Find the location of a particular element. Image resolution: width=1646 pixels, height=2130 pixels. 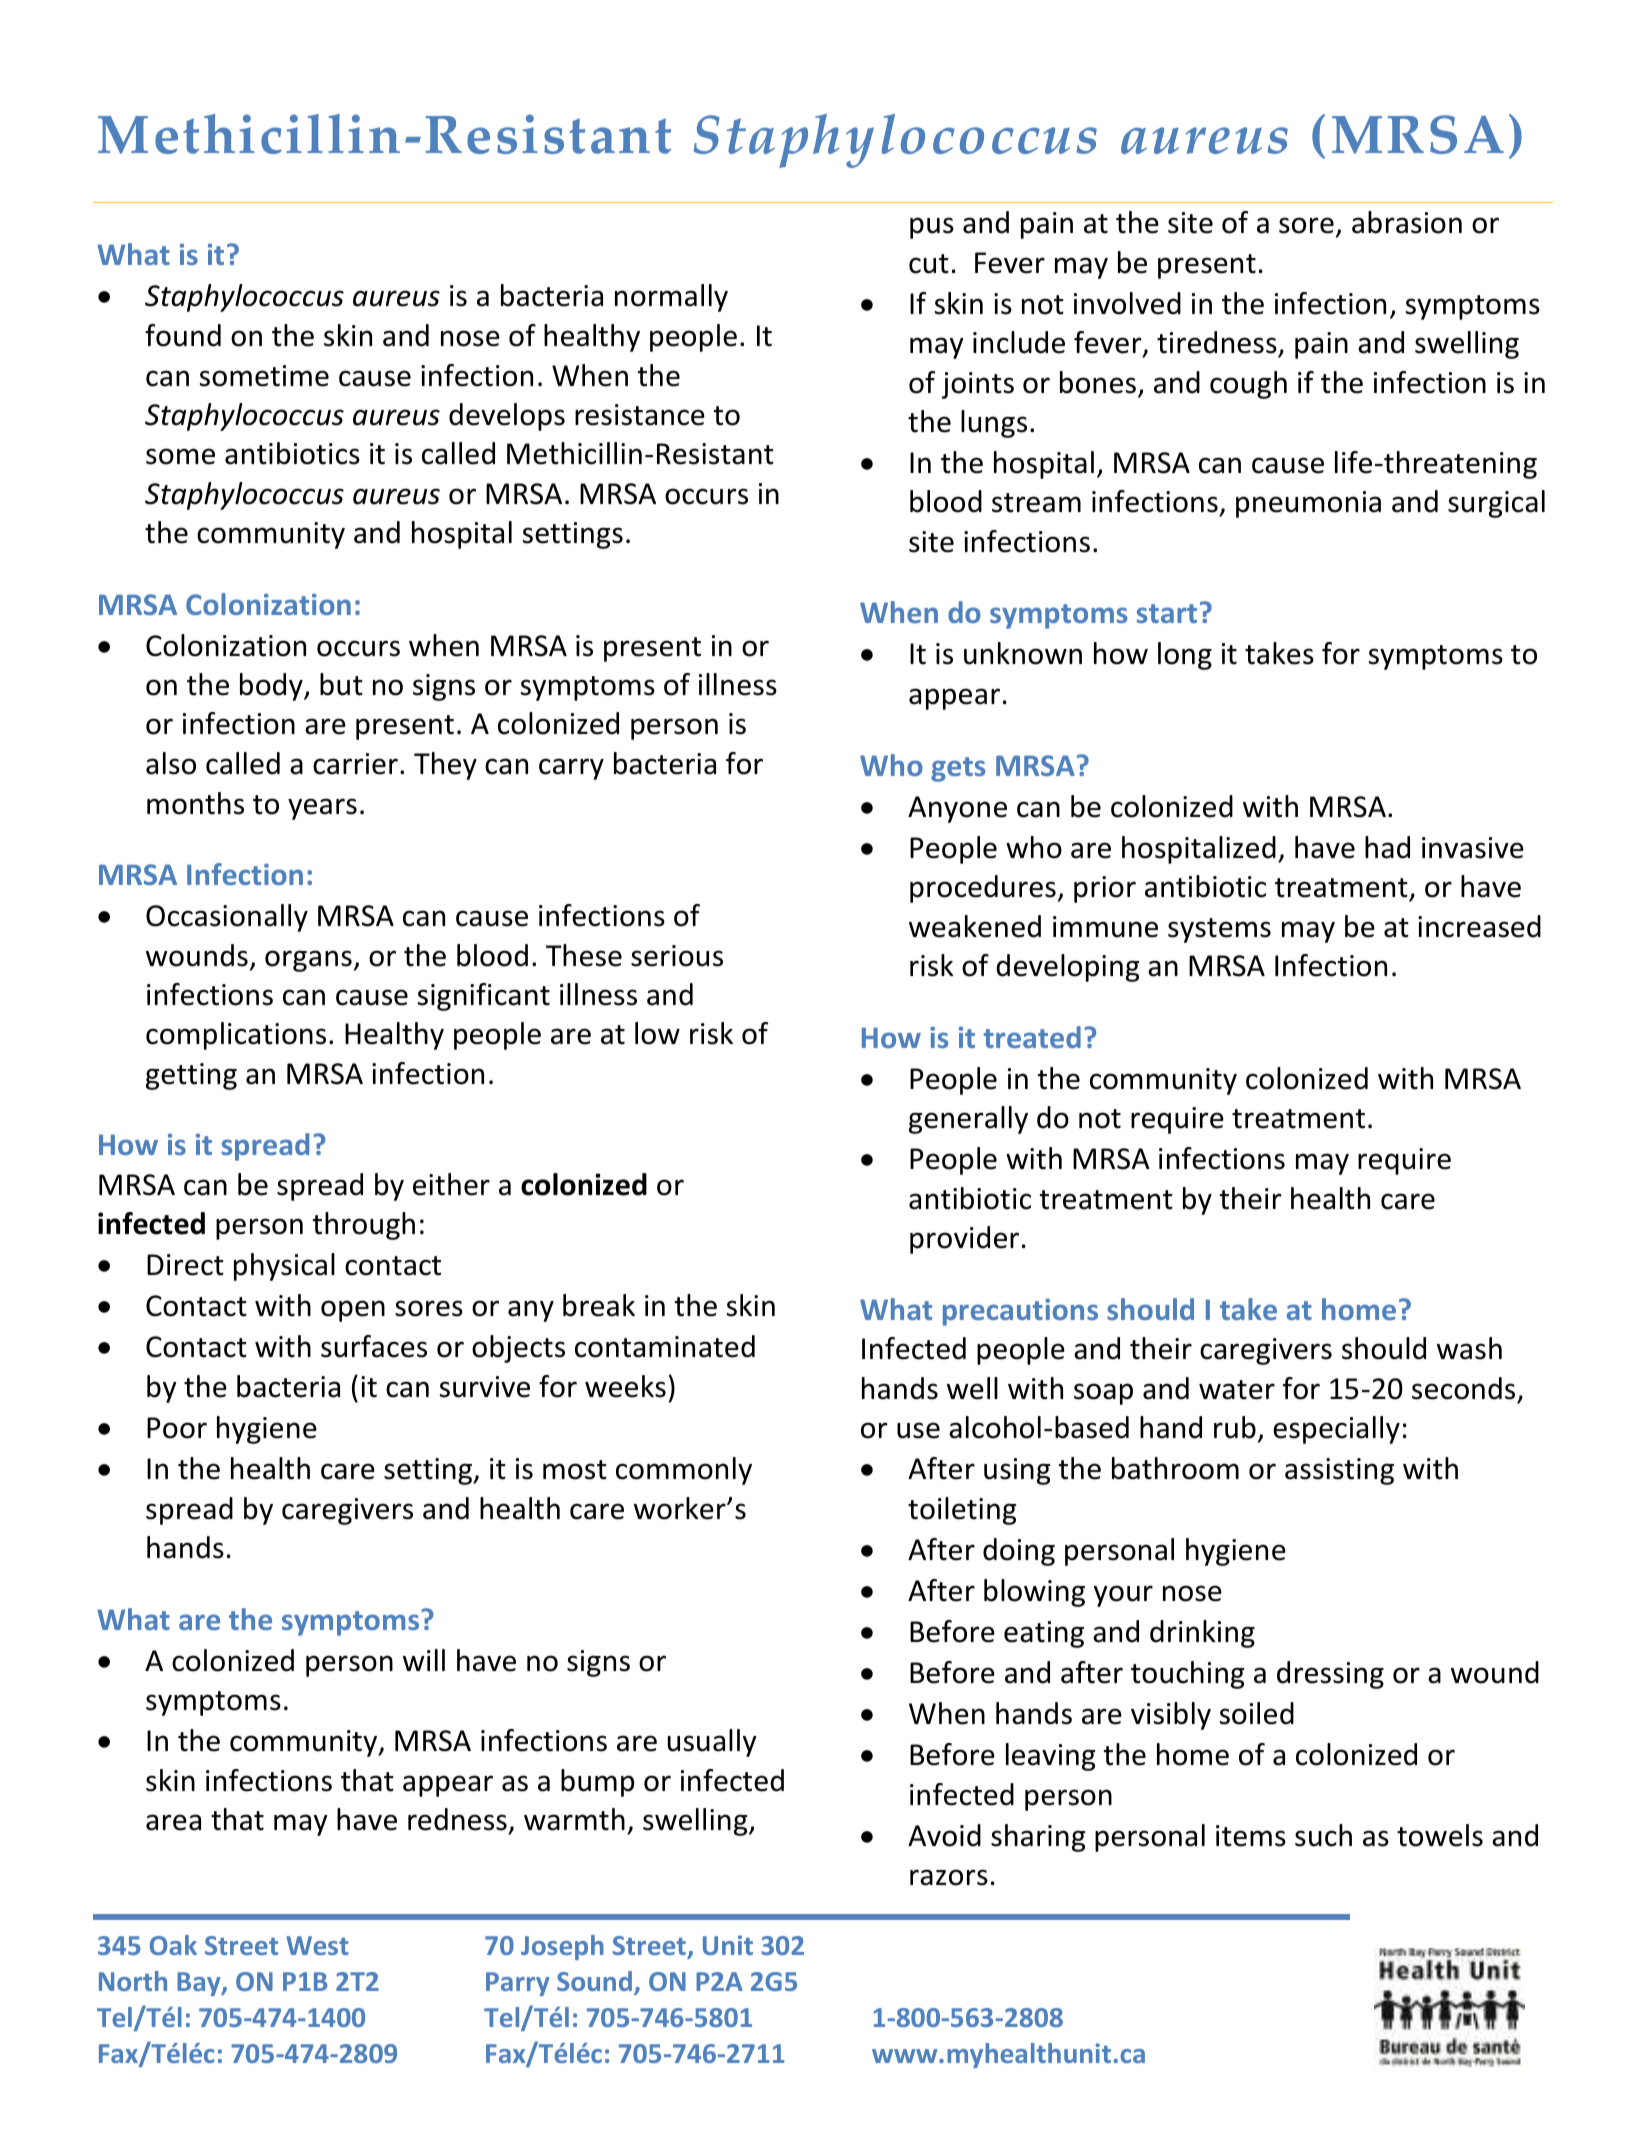

generally is located at coordinates (968, 1120).
